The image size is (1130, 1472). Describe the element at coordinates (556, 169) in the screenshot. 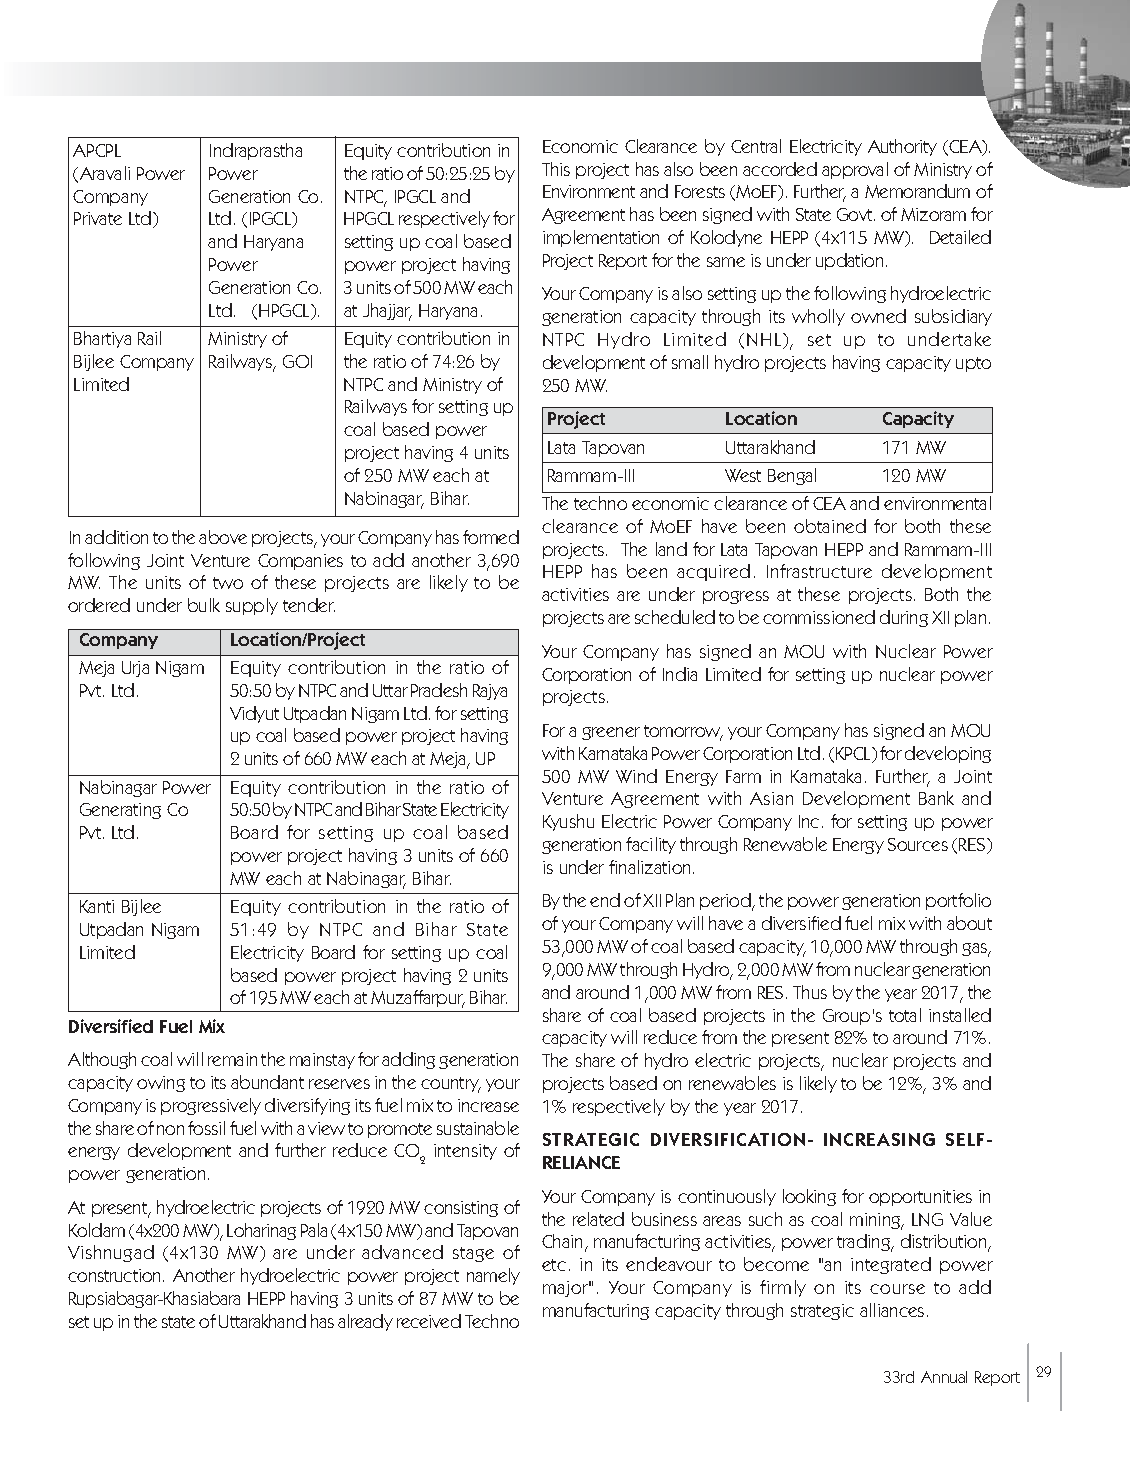

I see `This` at that location.
